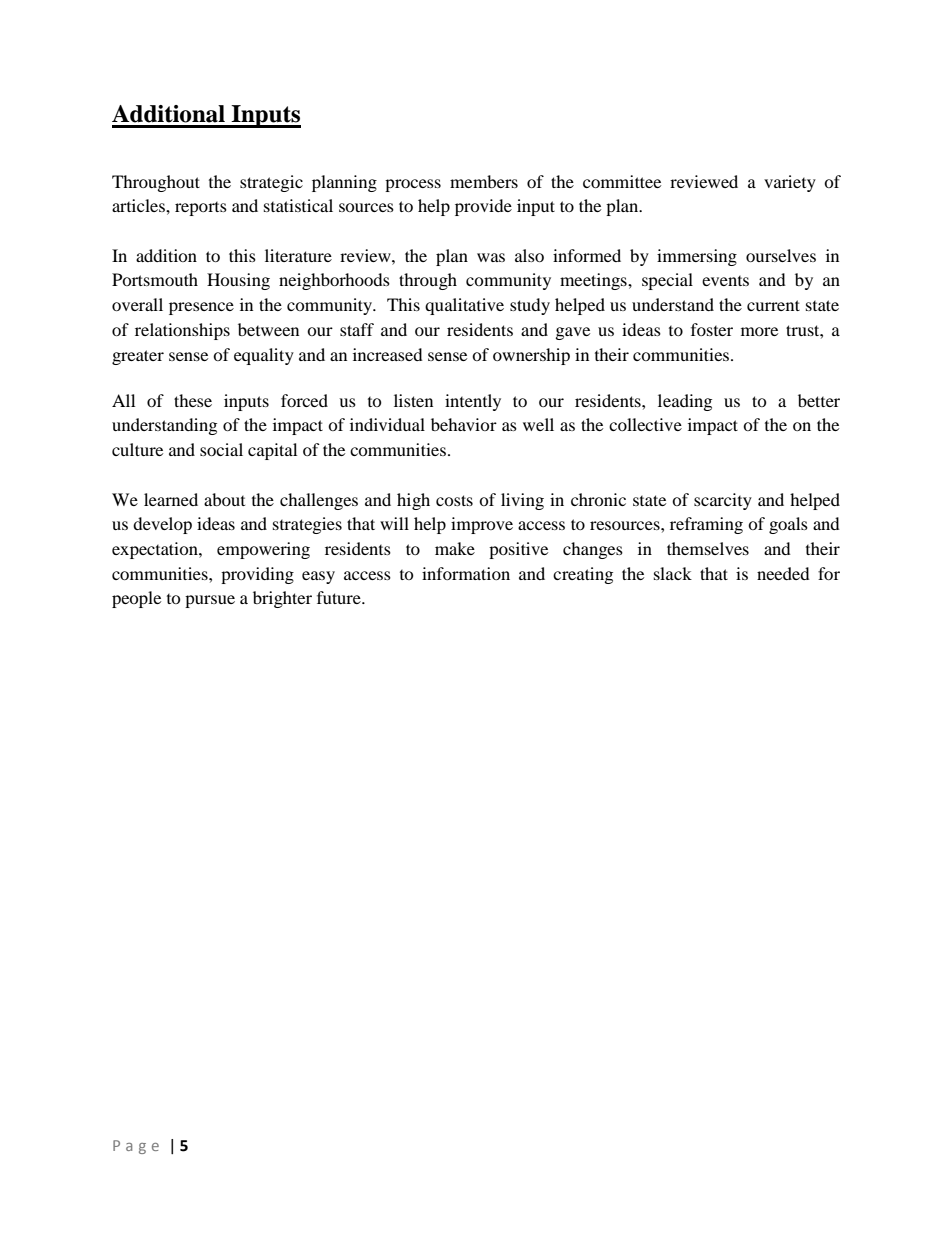 The width and height of the image is (952, 1233). What do you see at coordinates (685, 402) in the image?
I see `leading` at bounding box center [685, 402].
